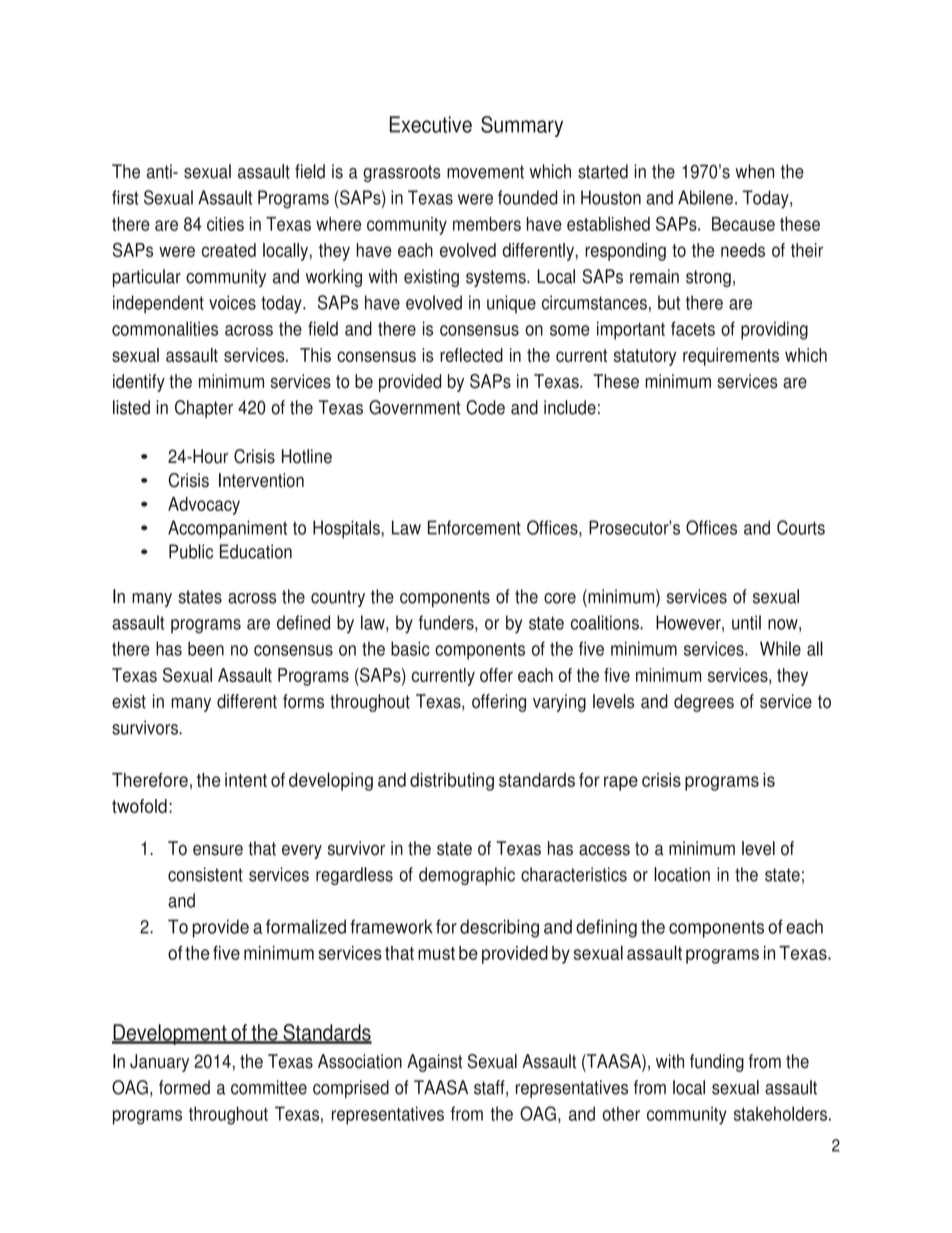  I want to click on Courts, so click(801, 527).
